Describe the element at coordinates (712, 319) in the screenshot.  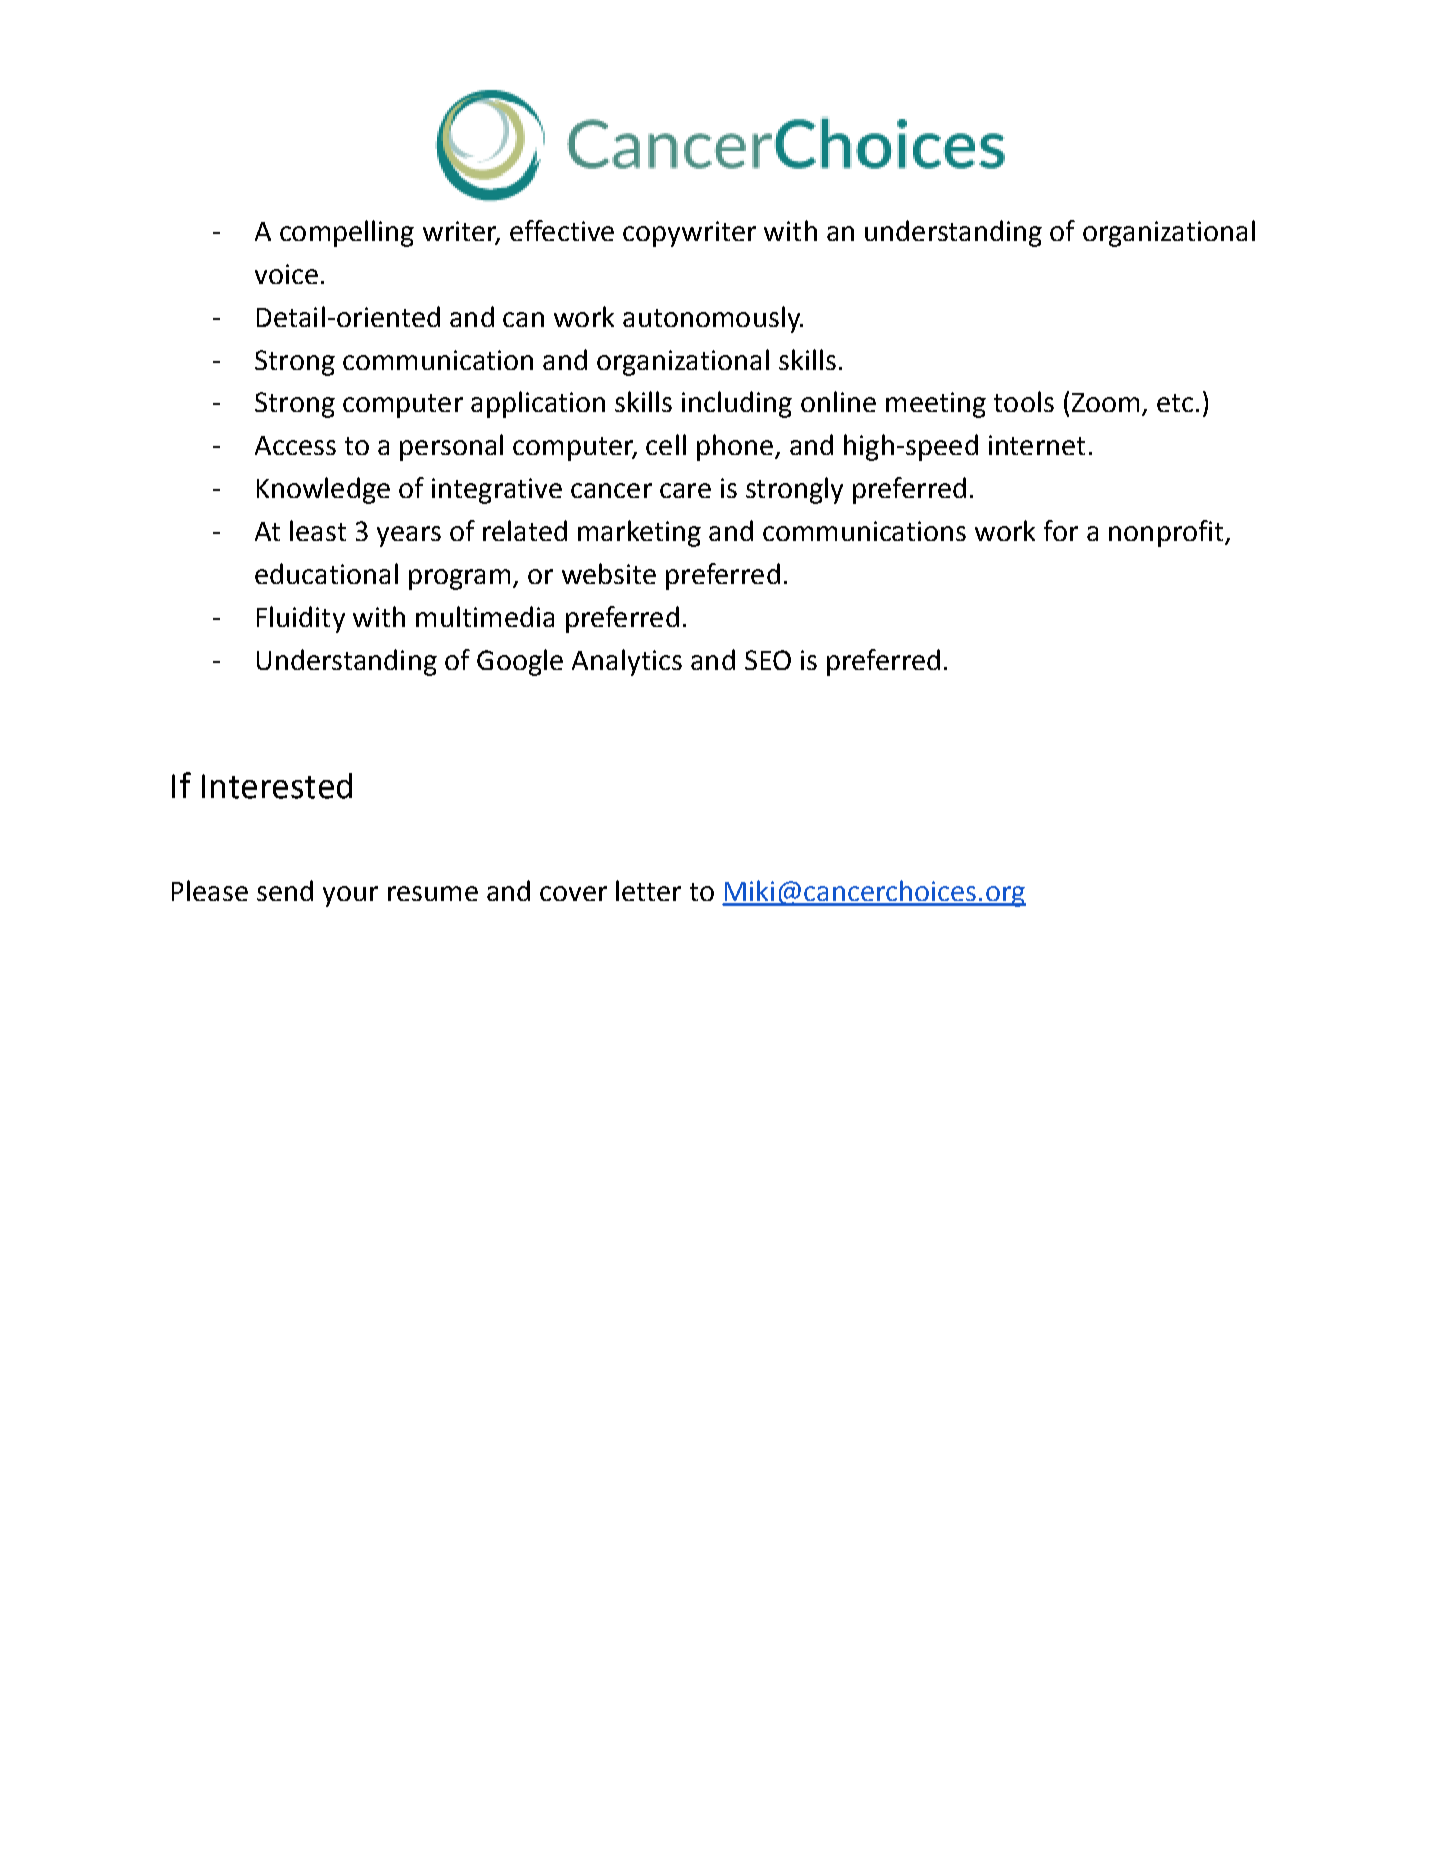
I see `autonomously` at that location.
